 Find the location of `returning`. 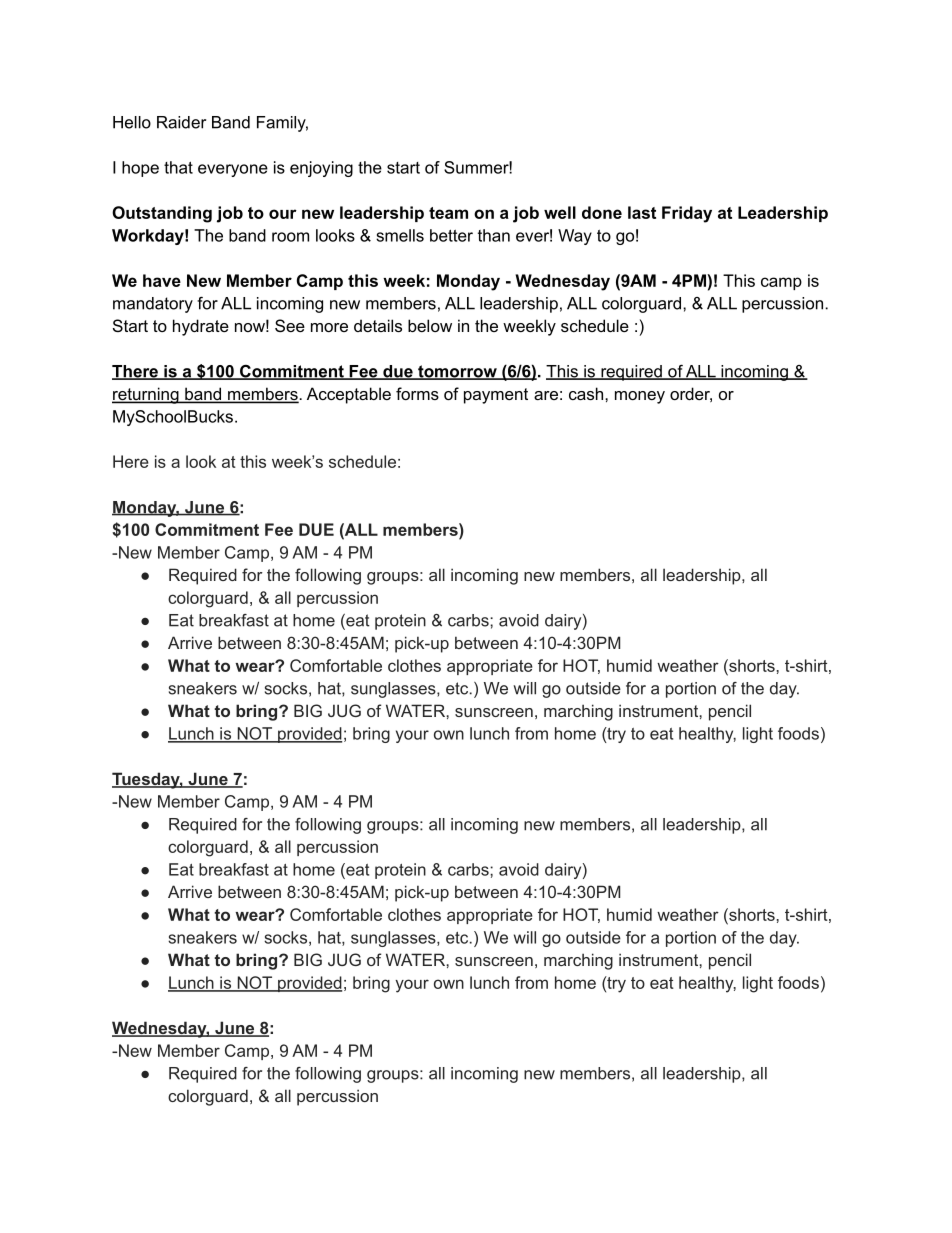

returning is located at coordinates (146, 395).
